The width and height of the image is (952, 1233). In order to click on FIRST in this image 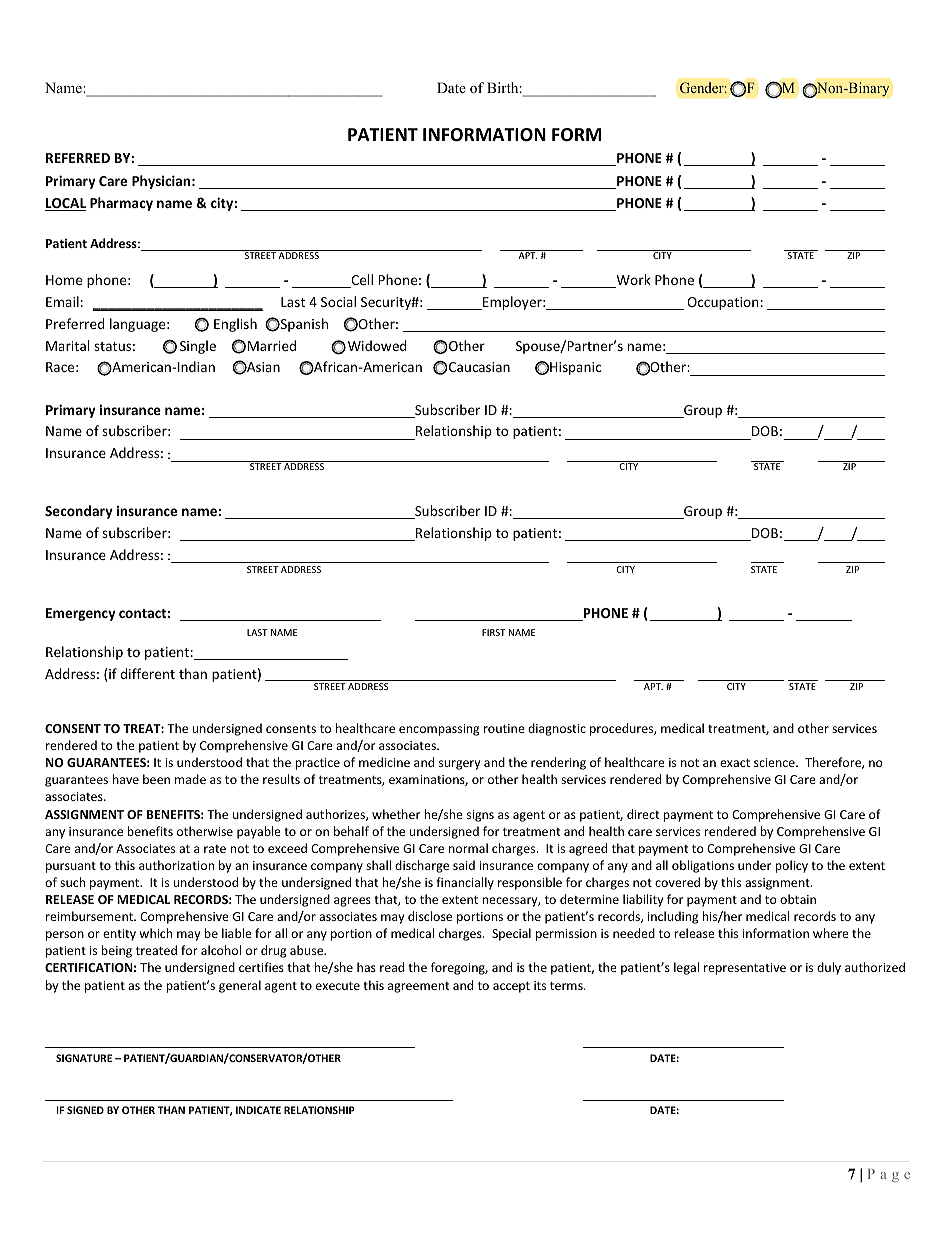, I will do `click(494, 632)`.
